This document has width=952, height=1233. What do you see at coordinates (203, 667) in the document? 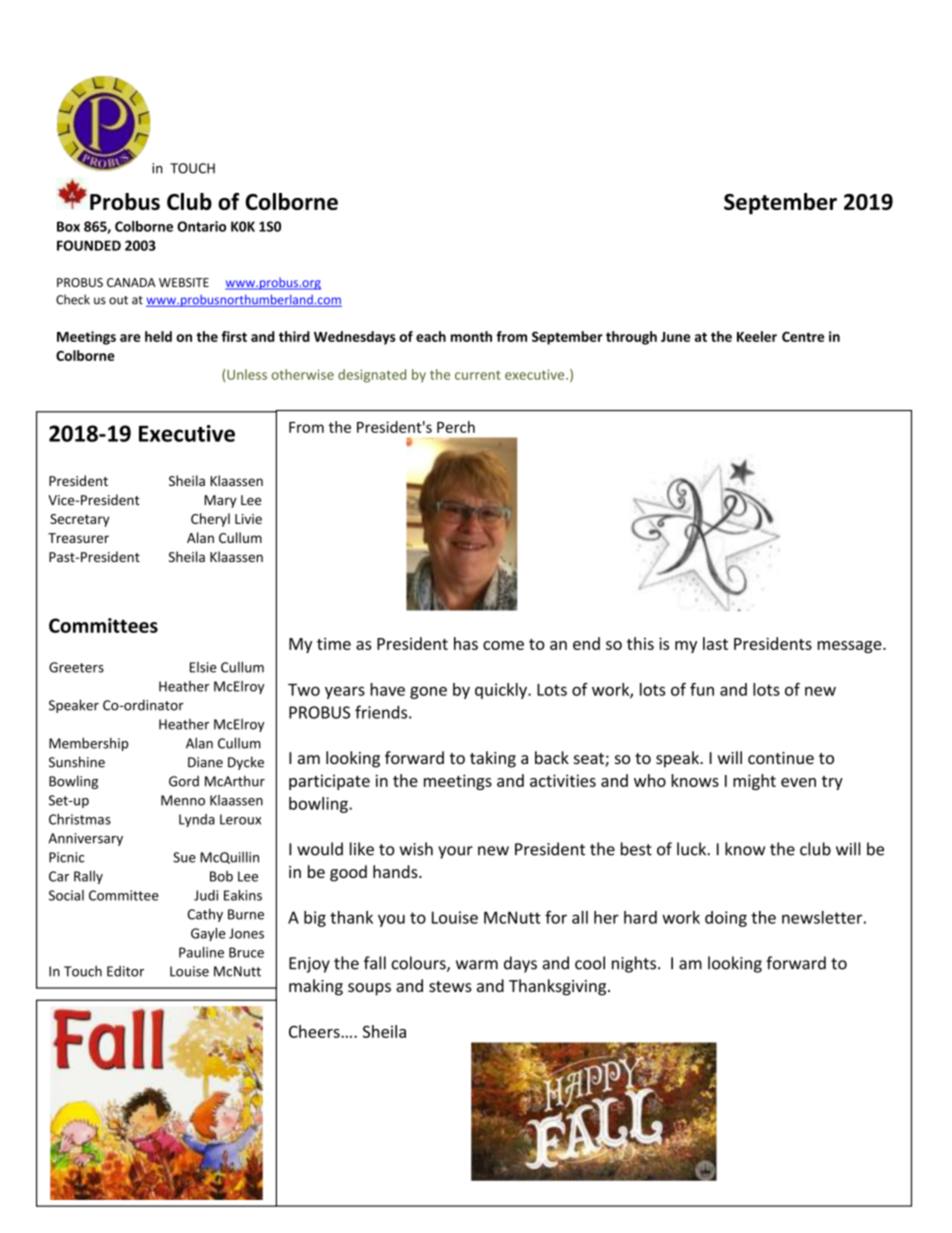
I see `Elsie` at bounding box center [203, 667].
